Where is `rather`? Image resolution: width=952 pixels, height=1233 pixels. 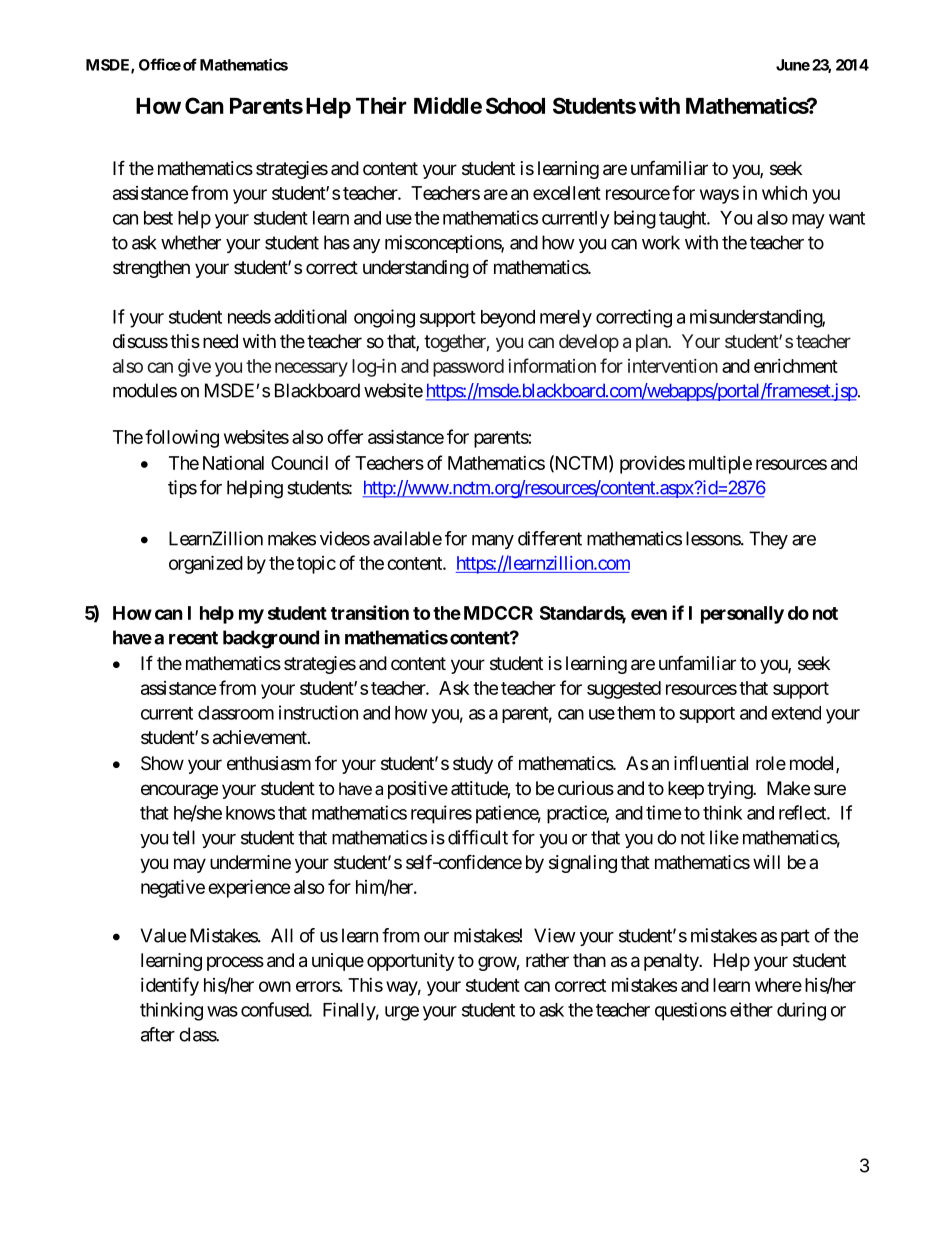 rather is located at coordinates (547, 960).
